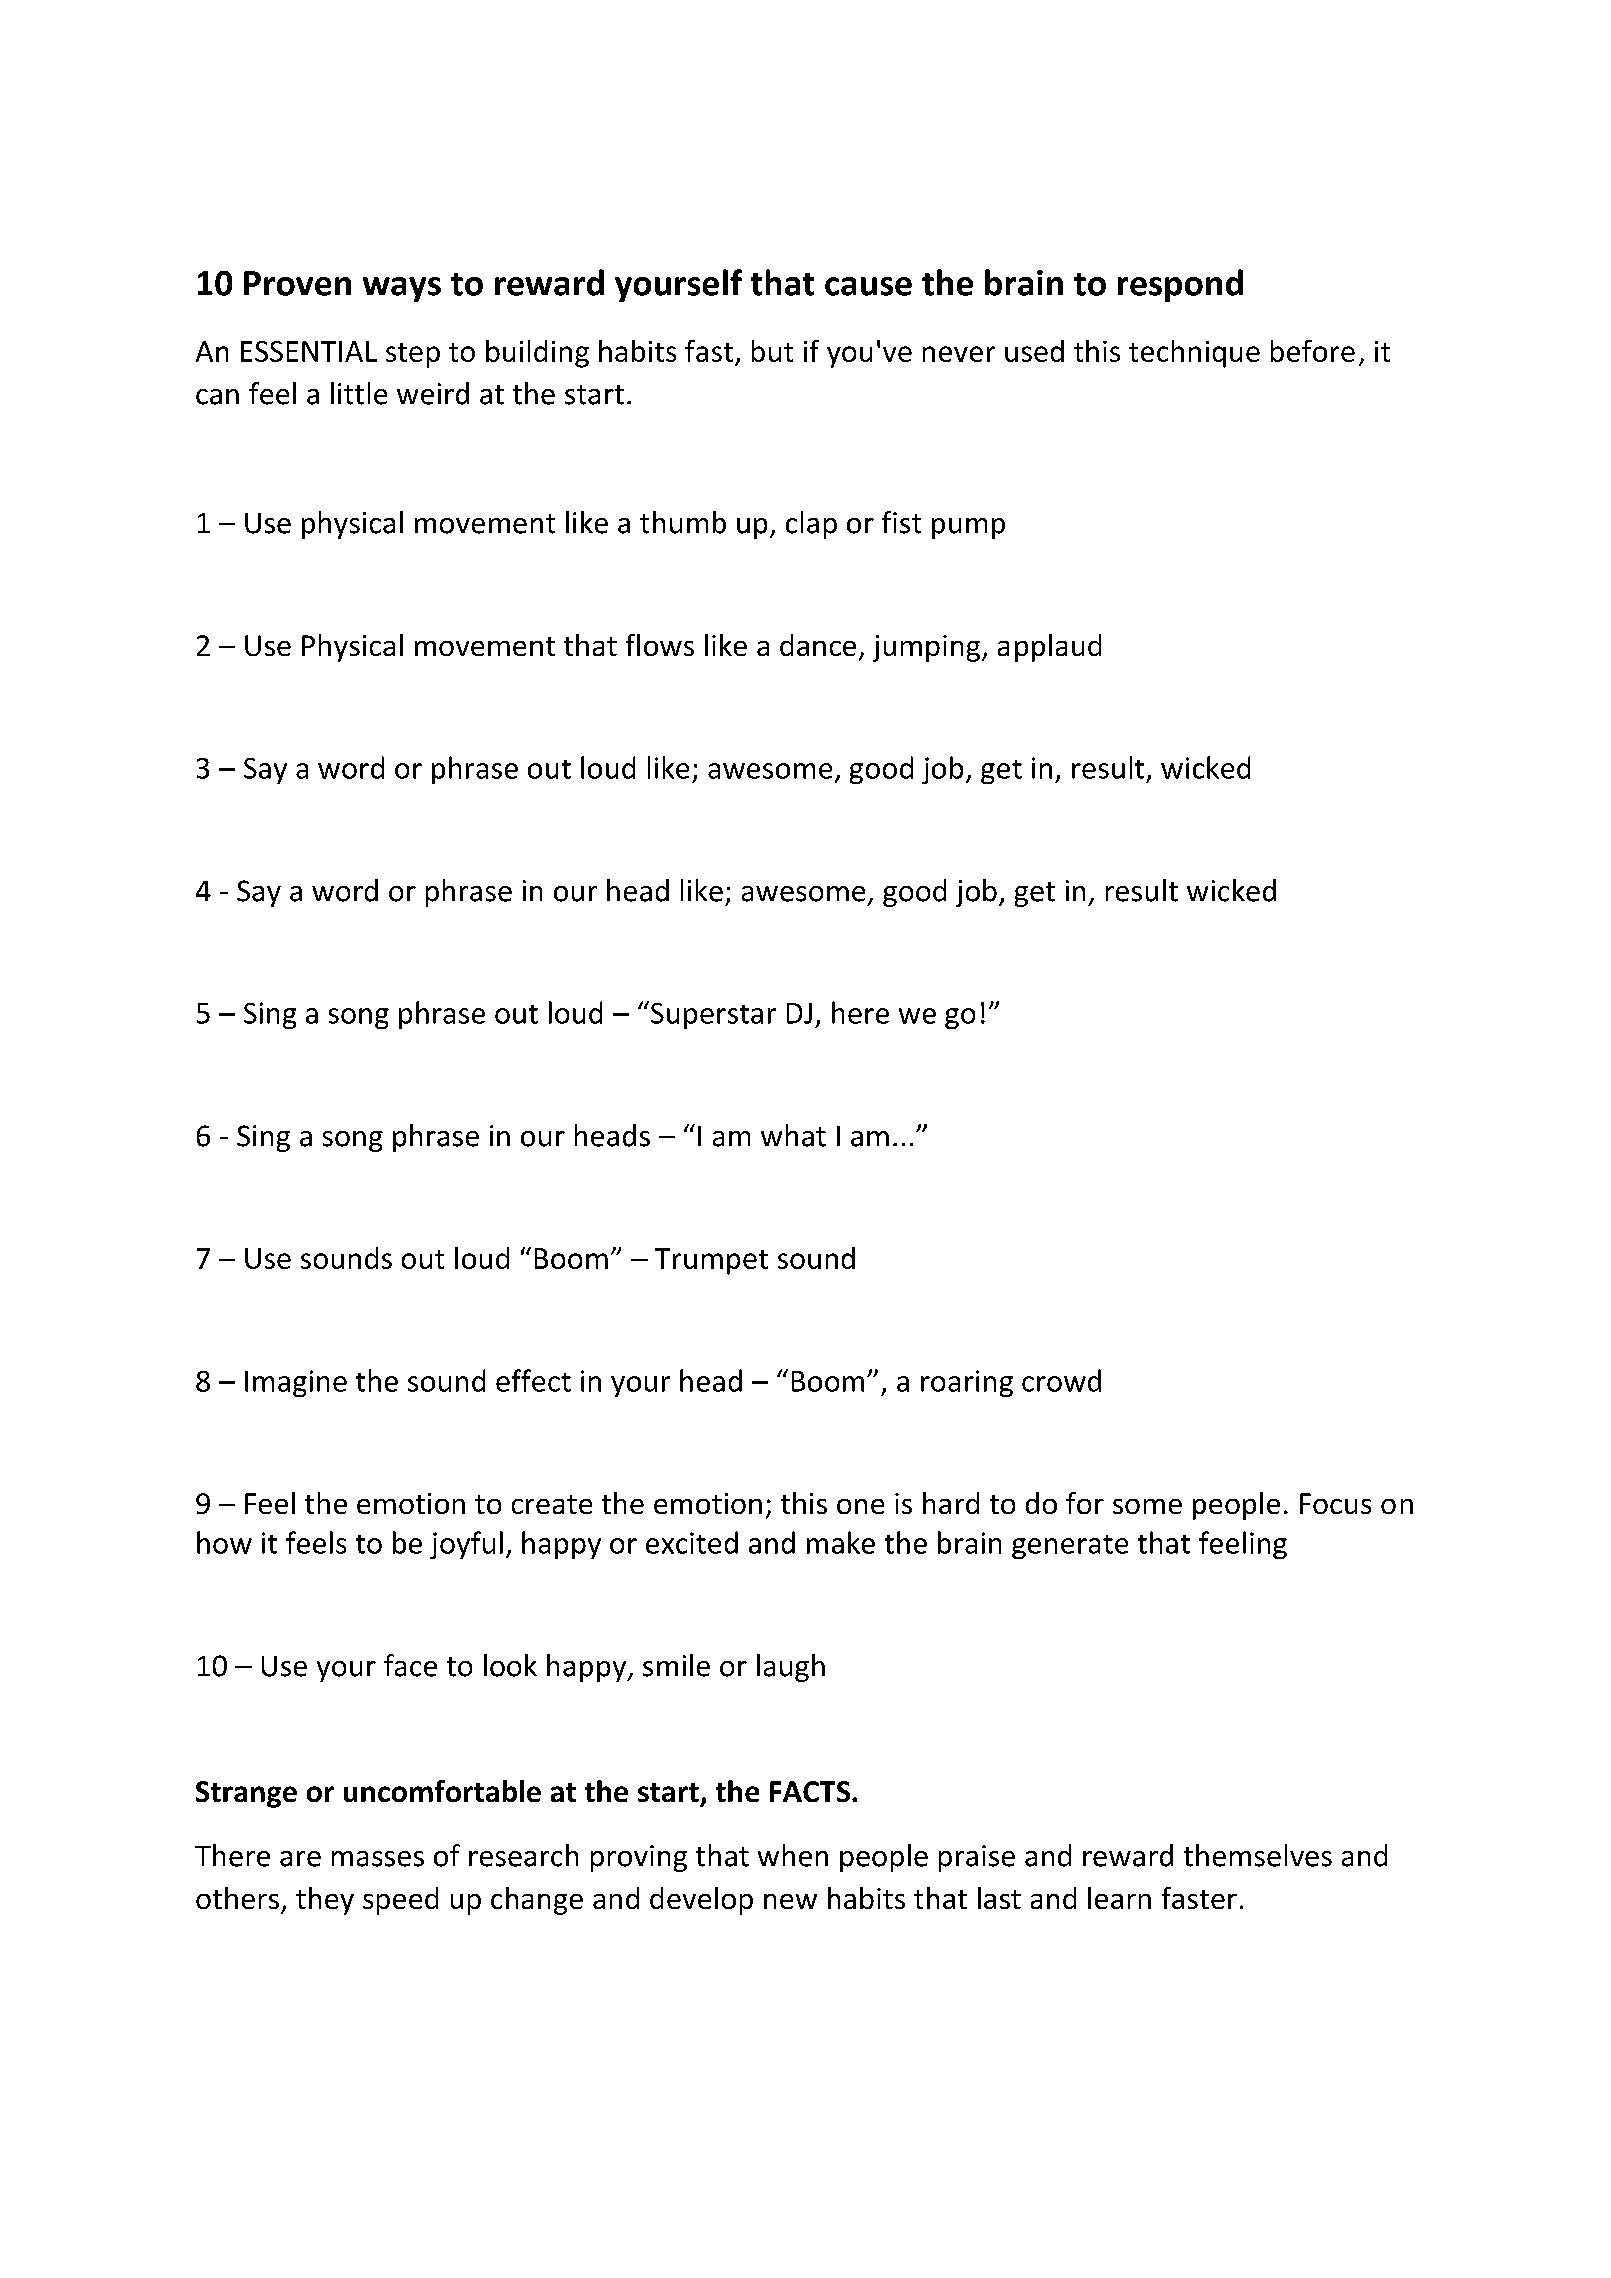 This image has width=1611, height=2278. I want to click on flows, so click(660, 645).
